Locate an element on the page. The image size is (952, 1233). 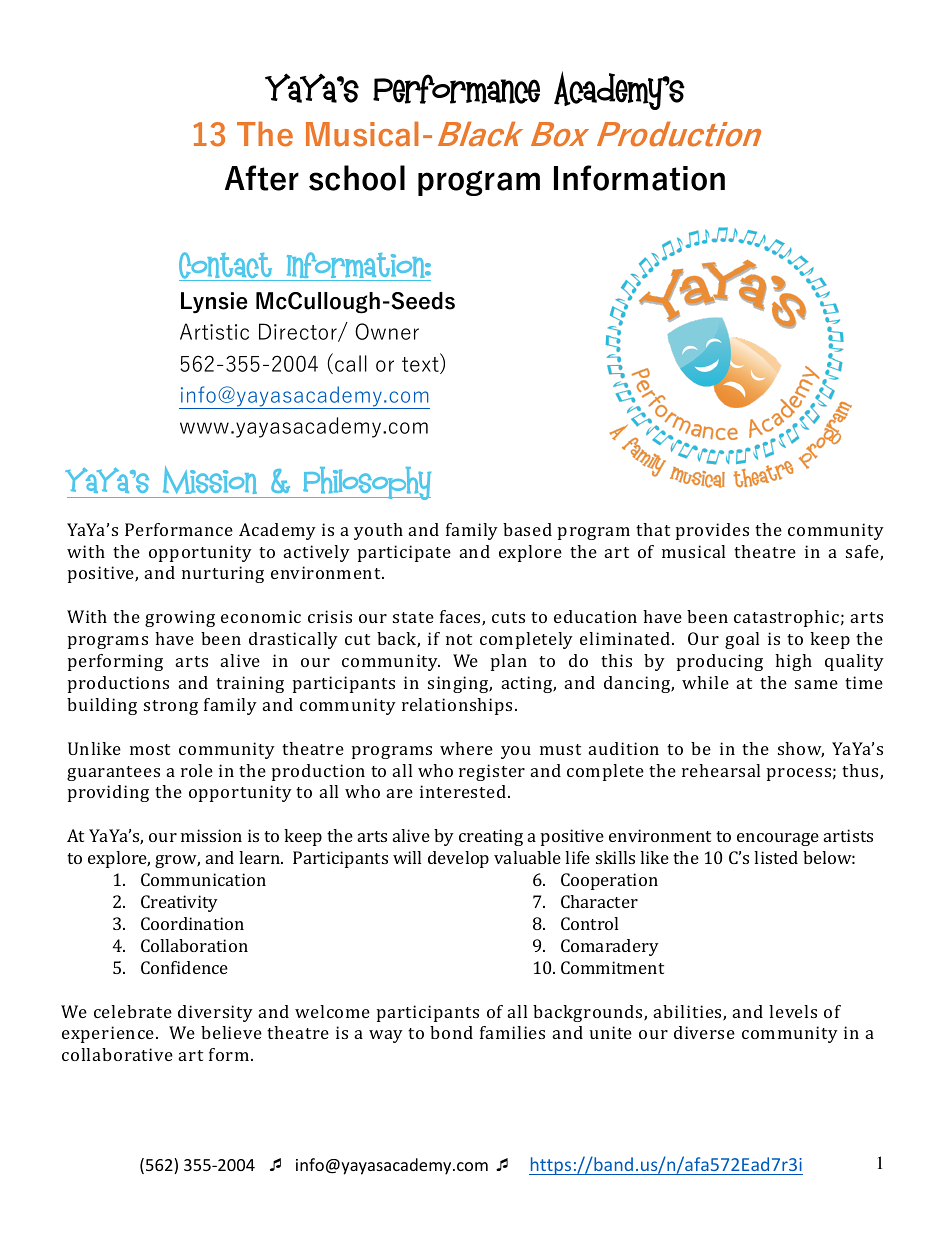
families is located at coordinates (512, 1032).
